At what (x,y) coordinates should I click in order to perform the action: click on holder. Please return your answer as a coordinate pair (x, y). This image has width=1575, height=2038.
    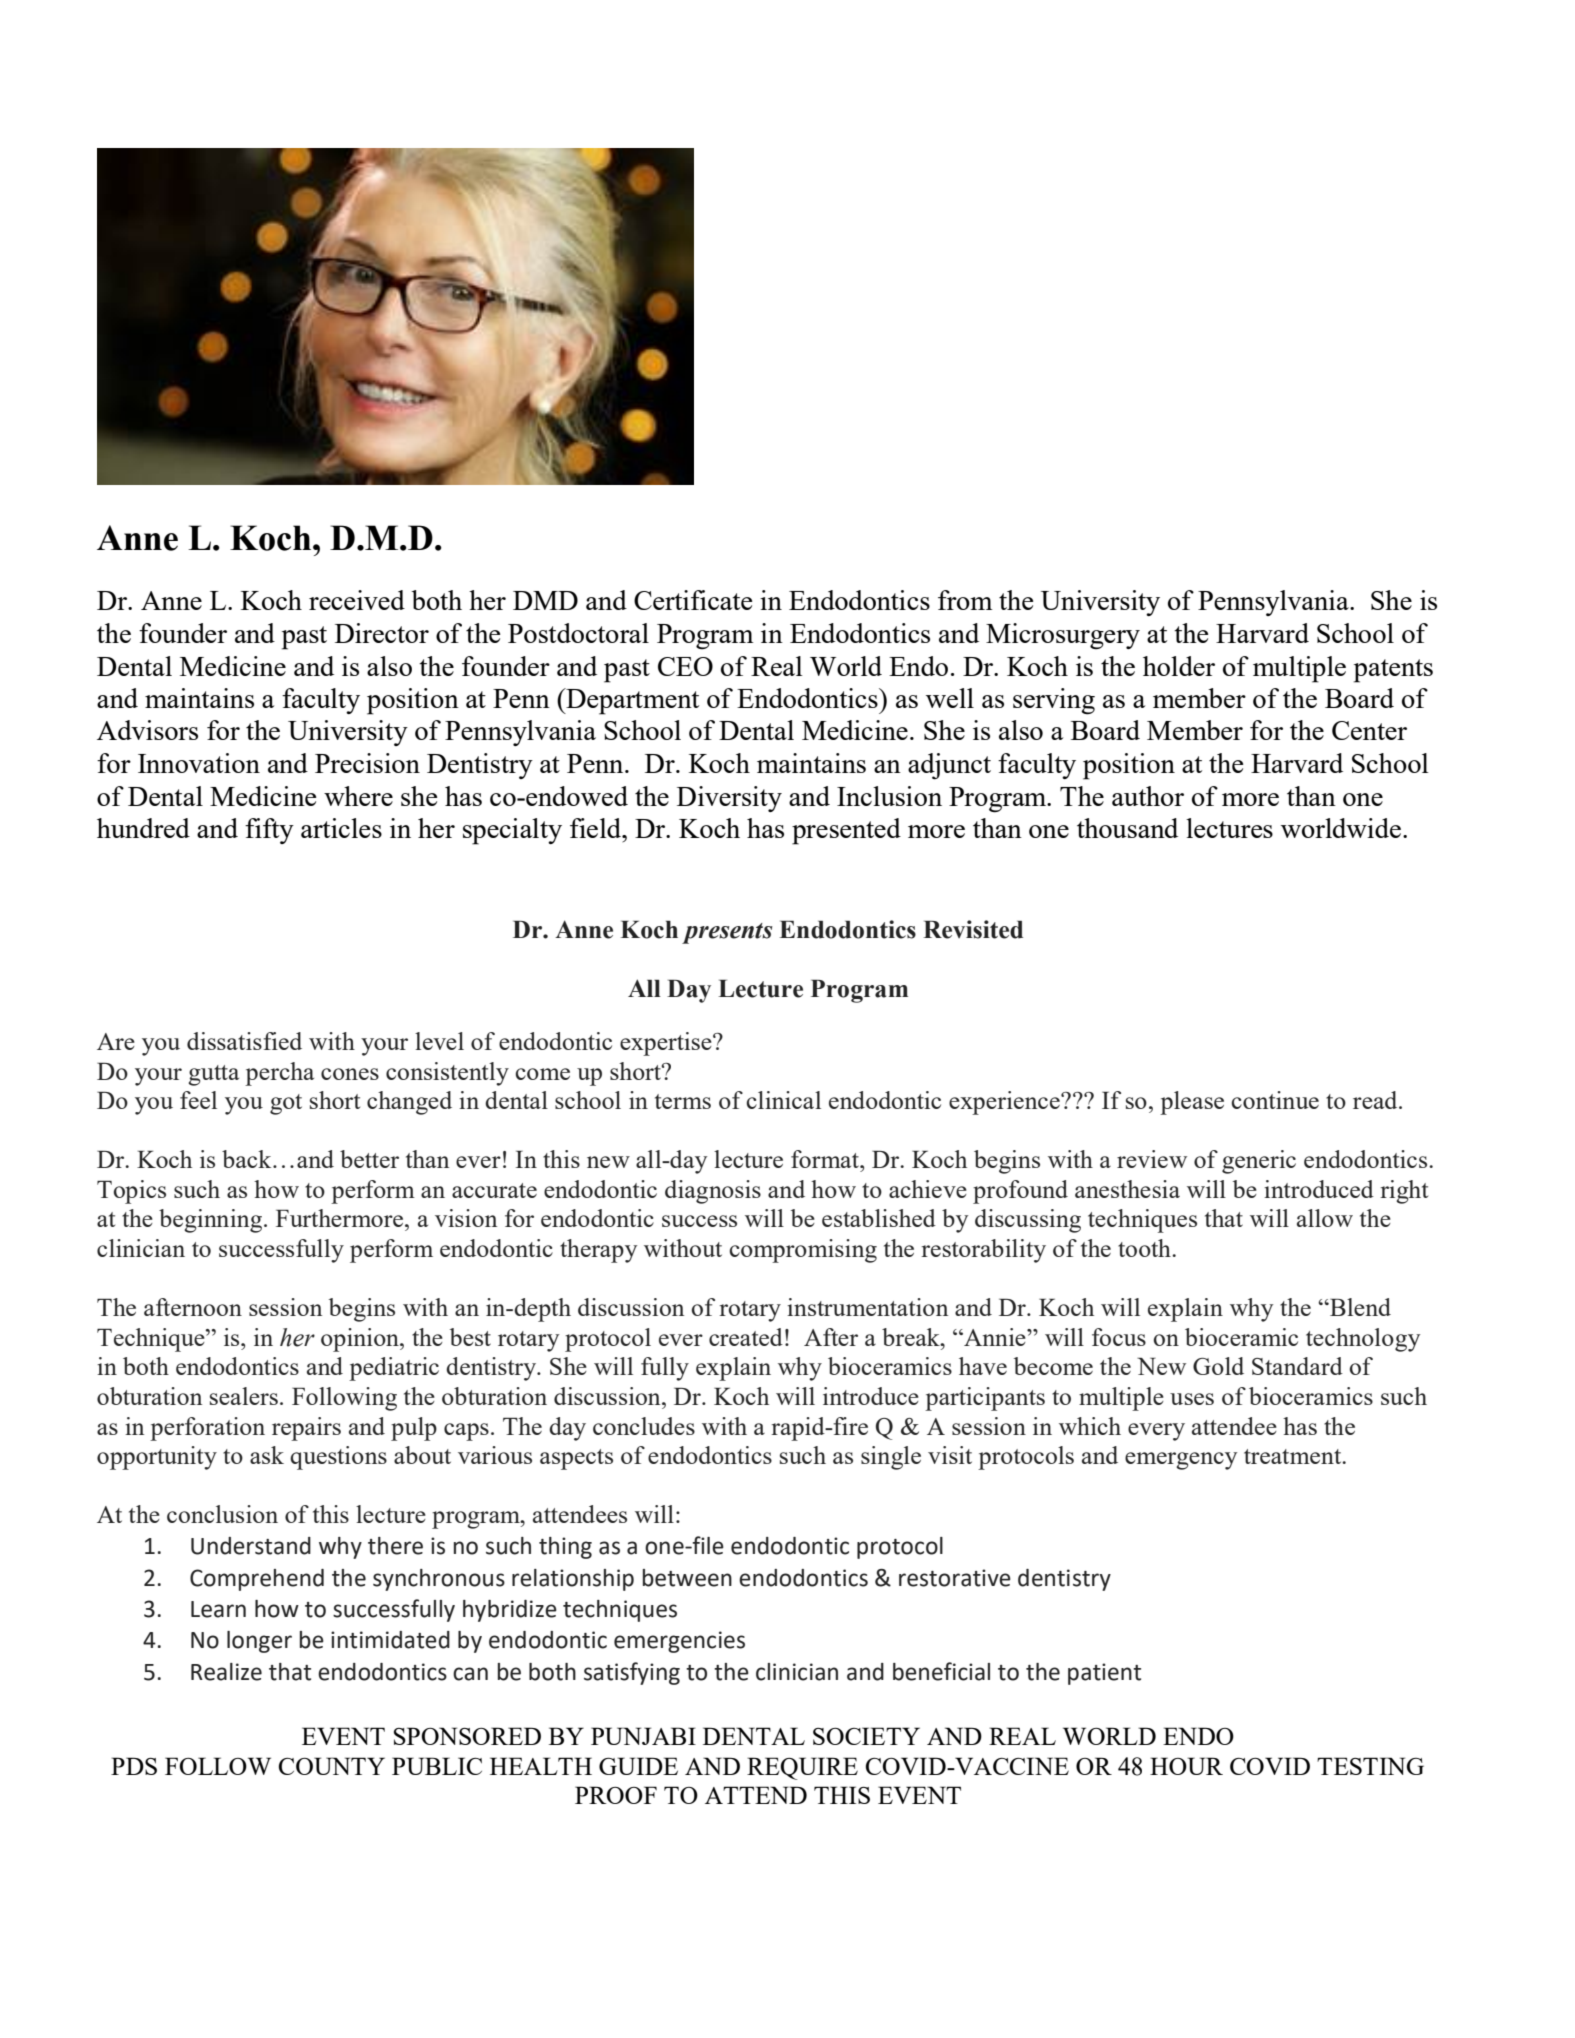
    Looking at the image, I should click on (1179, 666).
